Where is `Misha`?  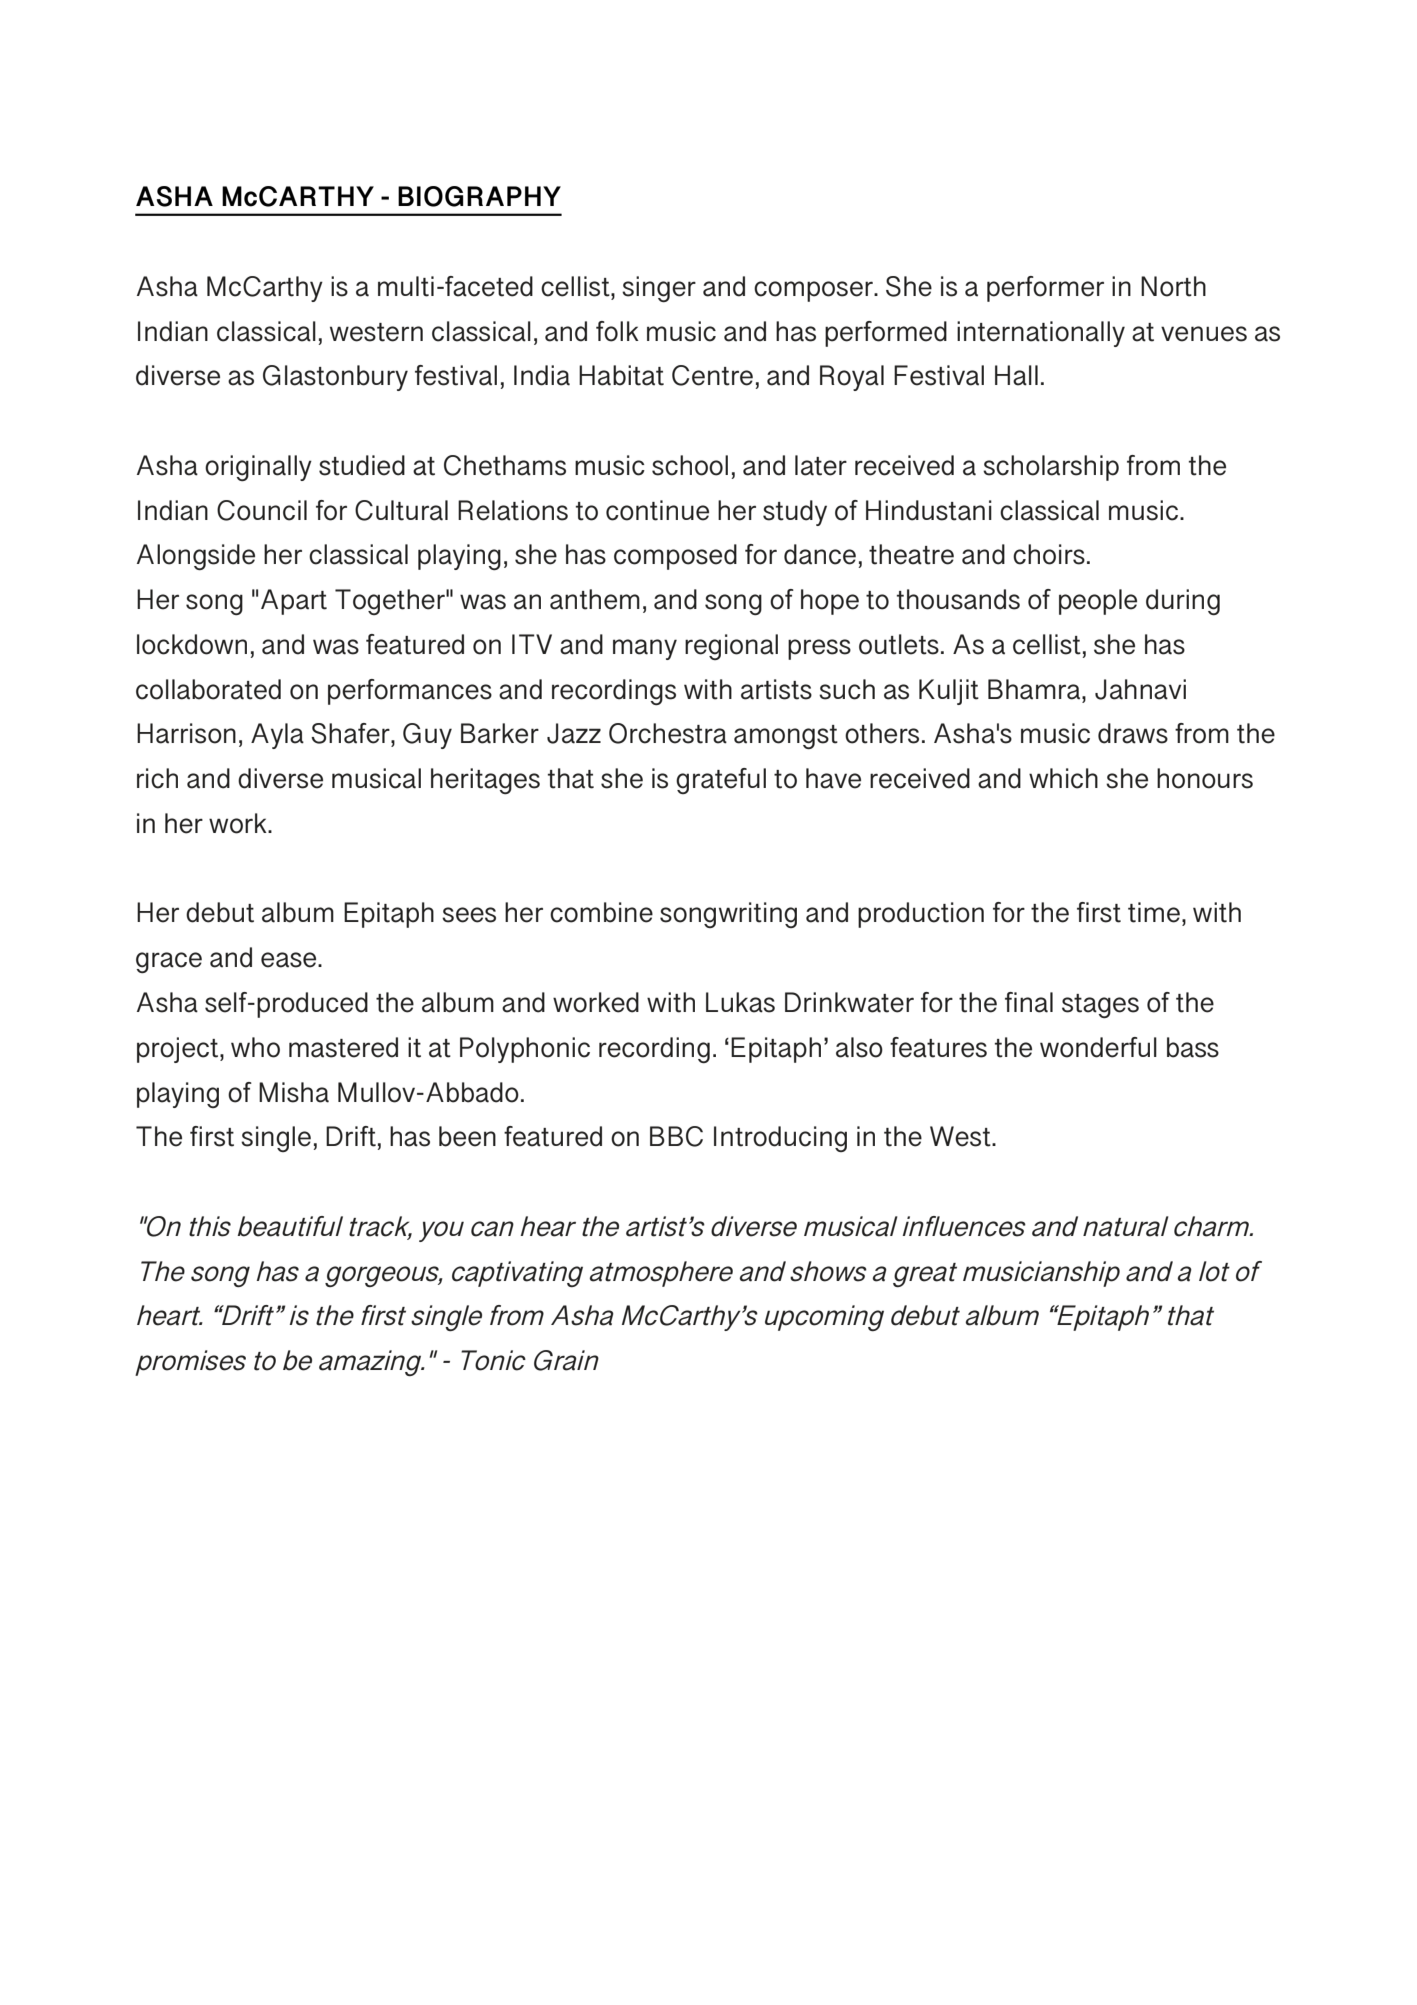 Misha is located at coordinates (294, 1092).
